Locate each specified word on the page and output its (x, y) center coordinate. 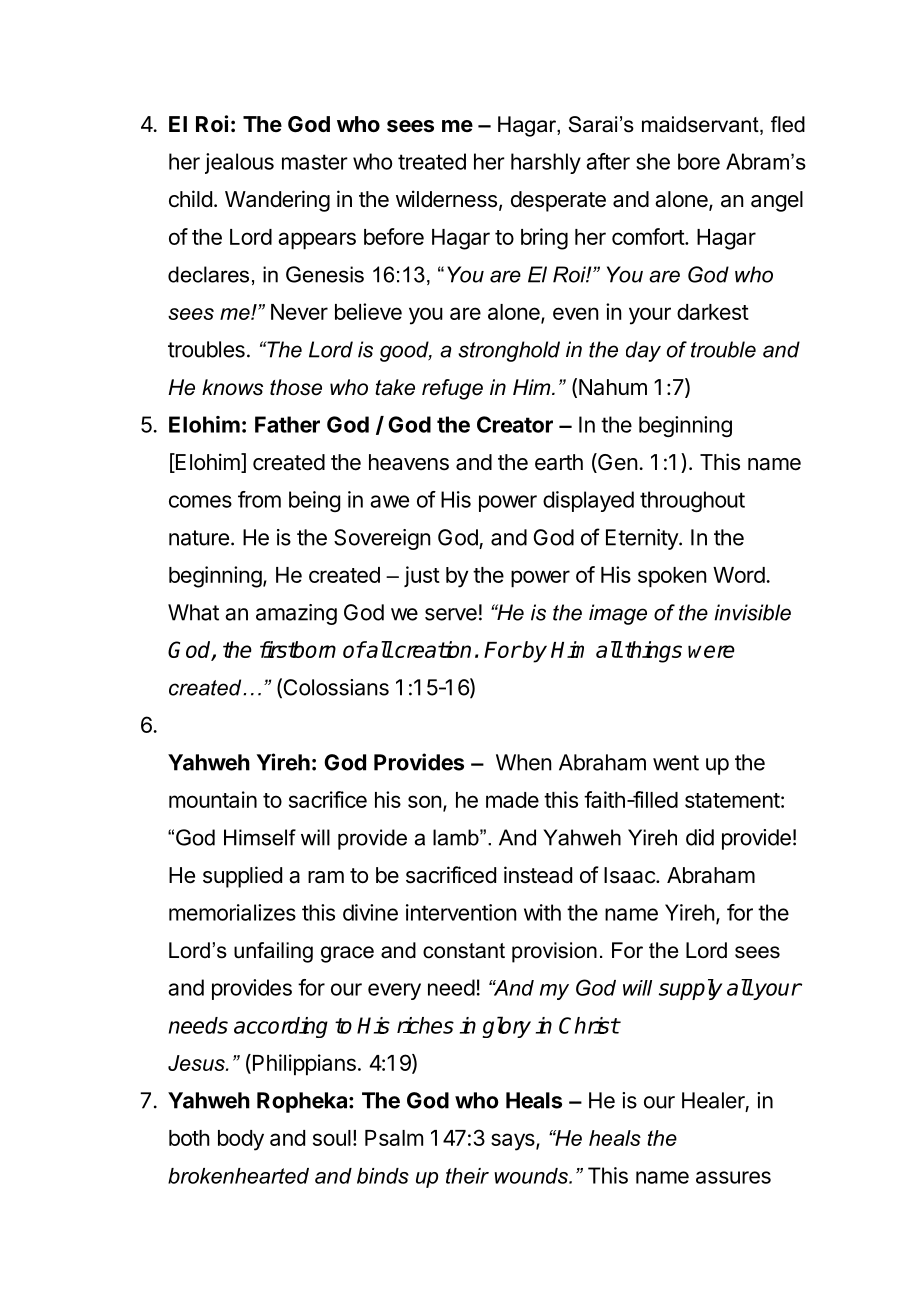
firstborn (298, 649)
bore (699, 161)
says (514, 1142)
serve (451, 614)
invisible (753, 612)
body (241, 1140)
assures (733, 1177)
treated (432, 161)
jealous (239, 163)
